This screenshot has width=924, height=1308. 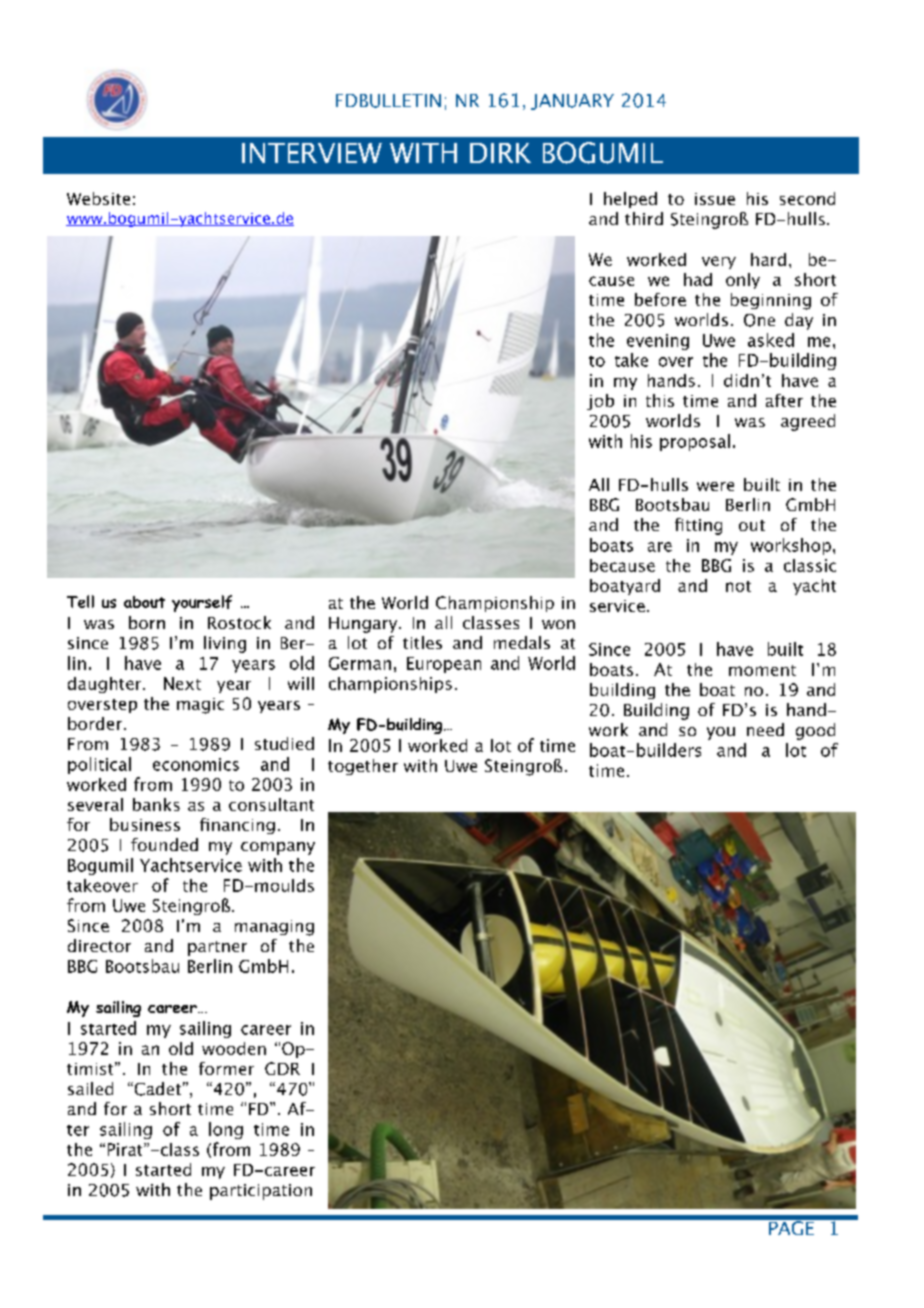 I want to click on issue, so click(x=715, y=199).
